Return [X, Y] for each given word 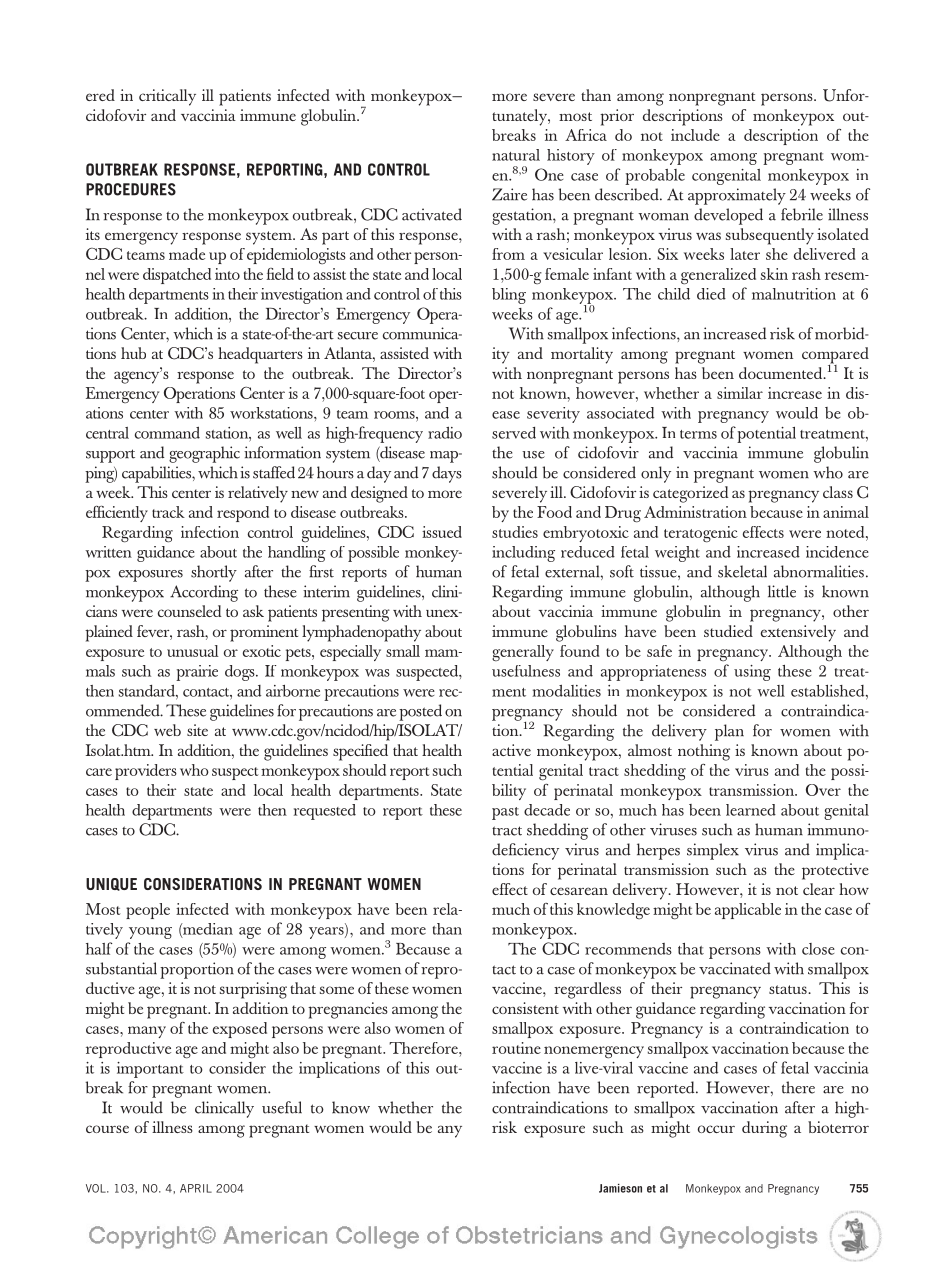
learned [751, 810]
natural [516, 155]
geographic [204, 454]
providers [146, 772]
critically [167, 97]
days [447, 474]
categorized [690, 494]
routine [516, 1048]
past [505, 813]
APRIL [196, 1188]
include [695, 135]
